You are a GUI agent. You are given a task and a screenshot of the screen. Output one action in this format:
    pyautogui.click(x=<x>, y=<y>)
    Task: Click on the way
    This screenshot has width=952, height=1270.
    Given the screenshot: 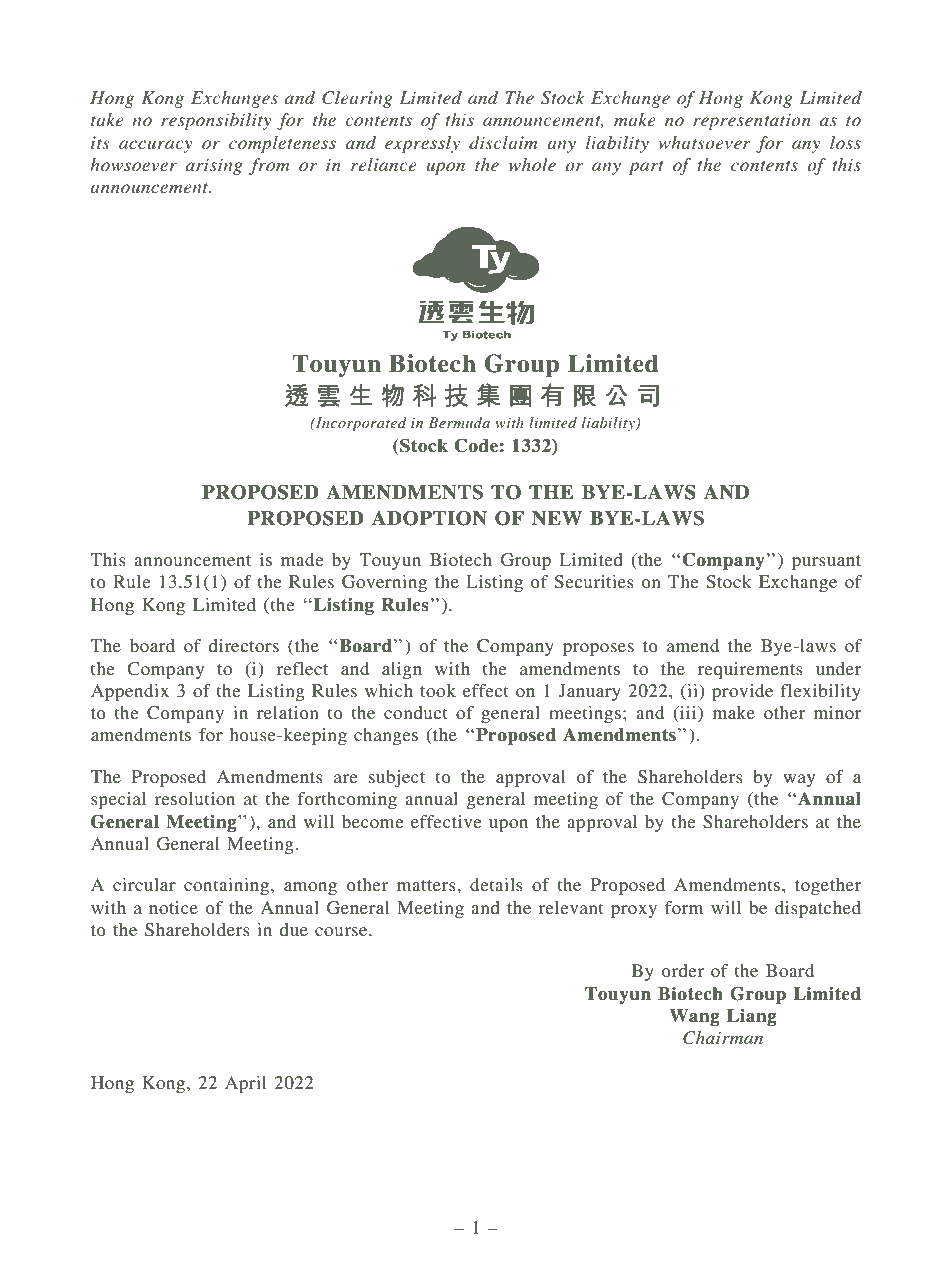 What is the action you would take?
    pyautogui.click(x=799, y=780)
